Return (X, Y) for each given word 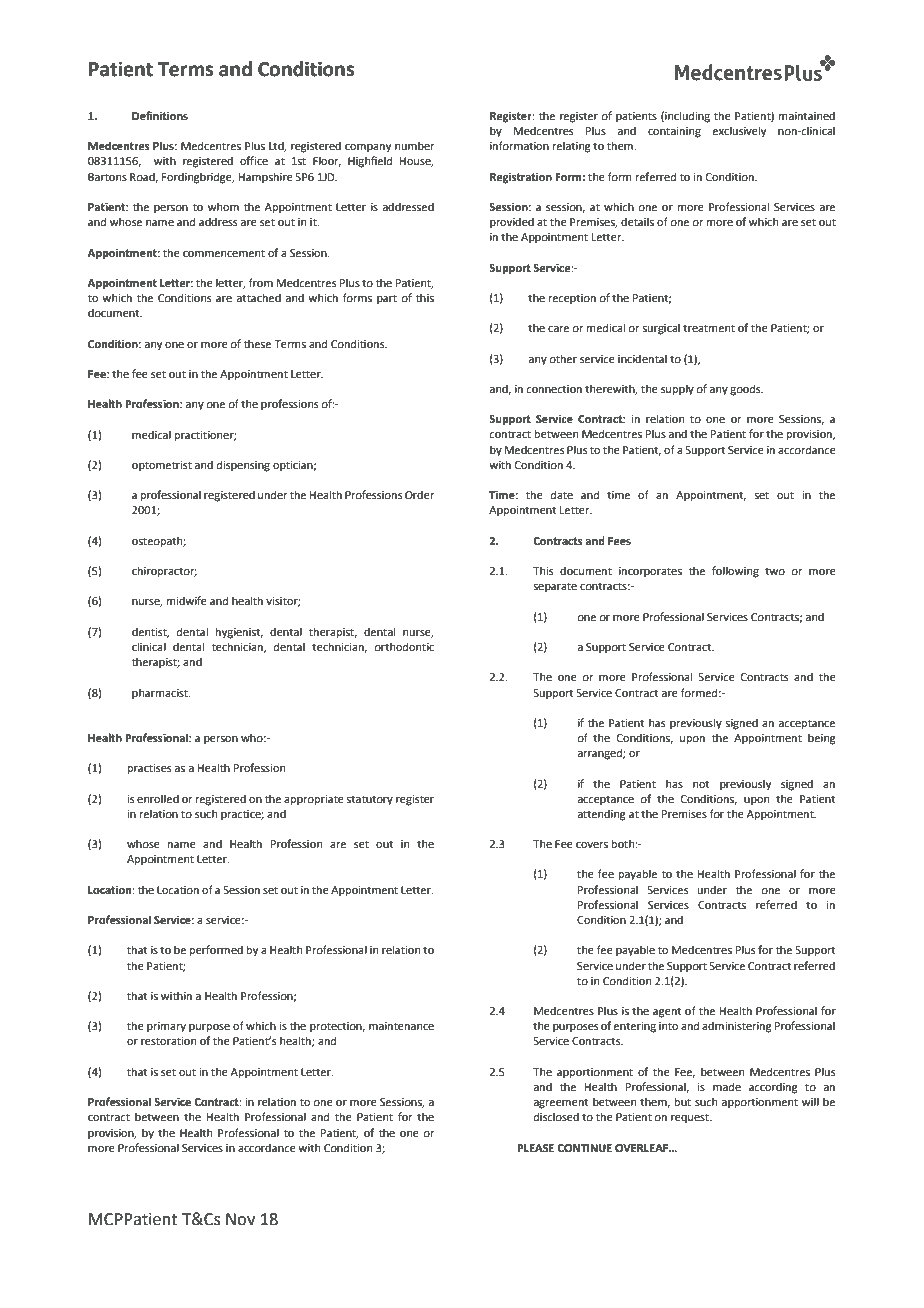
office (254, 160)
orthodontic (404, 646)
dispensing (243, 466)
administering (737, 1027)
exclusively (739, 132)
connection (554, 389)
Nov (240, 1219)
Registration (521, 178)
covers (592, 845)
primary (166, 1027)
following (735, 572)
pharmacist (161, 694)
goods (746, 390)
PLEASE (535, 1148)
